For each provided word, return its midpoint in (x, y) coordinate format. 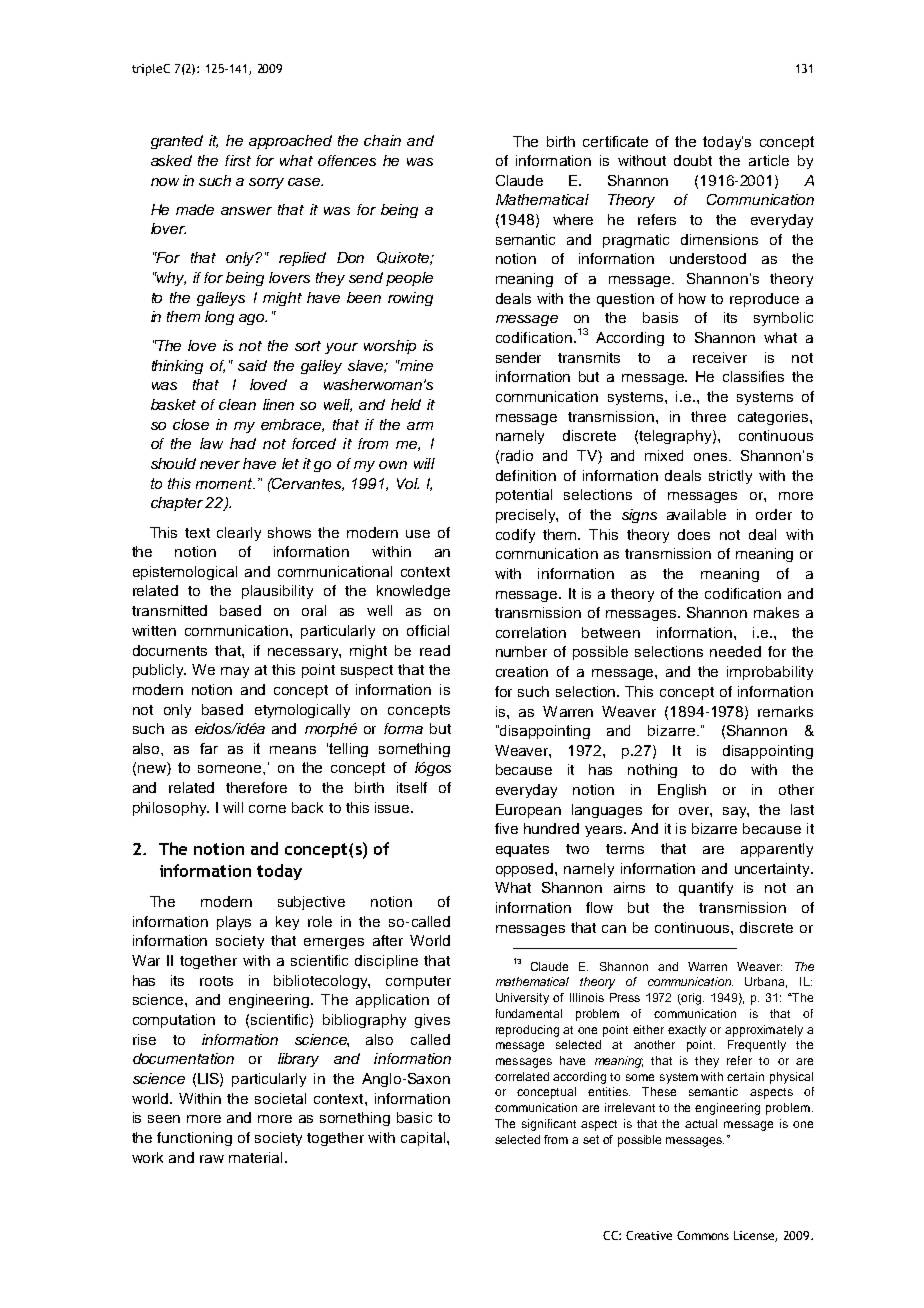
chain (382, 140)
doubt (693, 160)
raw (212, 1159)
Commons (703, 1235)
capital (424, 1139)
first (238, 160)
